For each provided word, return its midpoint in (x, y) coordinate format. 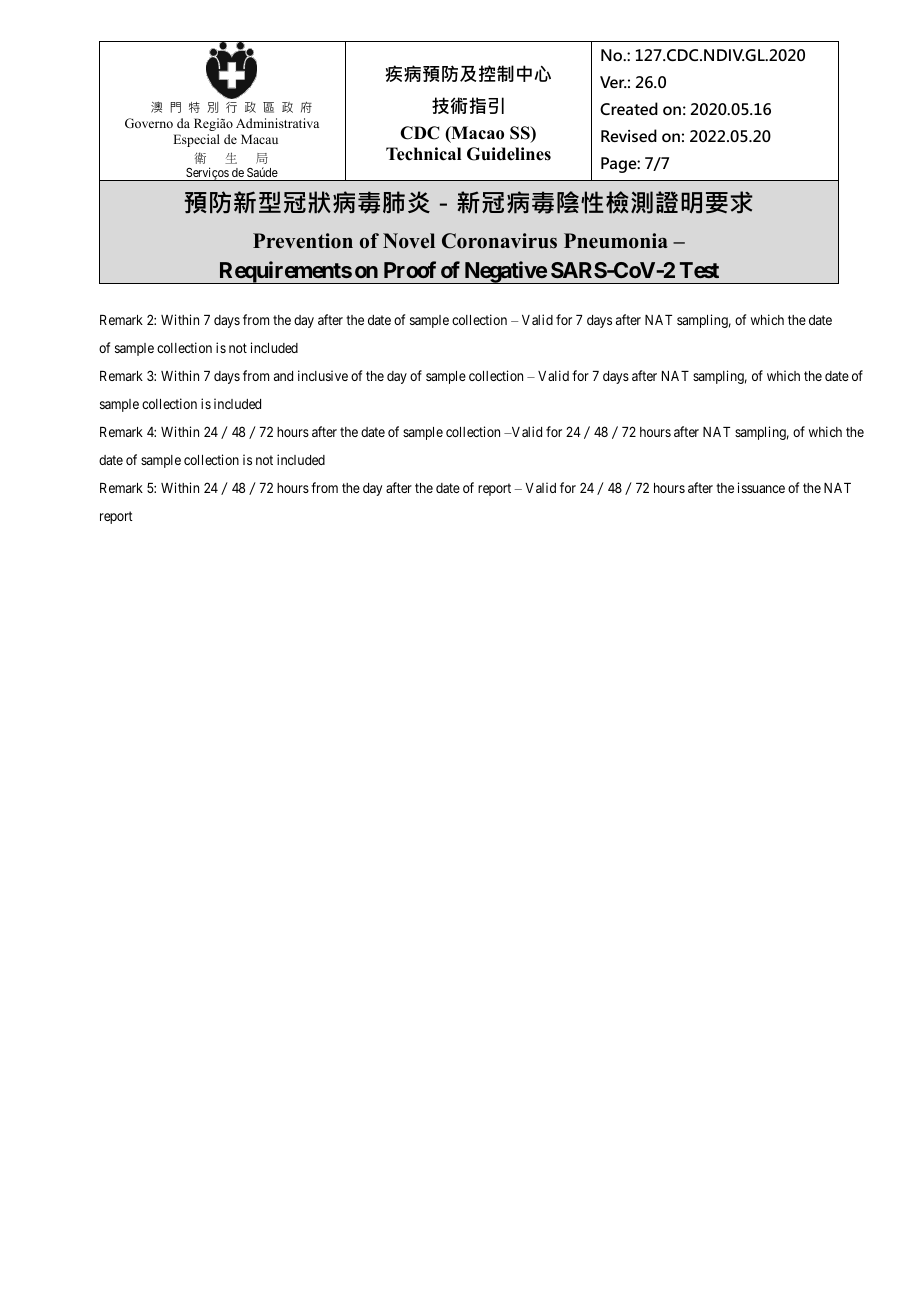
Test (699, 270)
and (283, 376)
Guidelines (509, 154)
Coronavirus (499, 241)
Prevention (303, 241)
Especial (196, 140)
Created (629, 108)
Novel (409, 241)
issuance (761, 487)
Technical (423, 154)
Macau (259, 139)
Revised (629, 135)
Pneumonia (616, 241)
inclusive (323, 375)
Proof (410, 269)
